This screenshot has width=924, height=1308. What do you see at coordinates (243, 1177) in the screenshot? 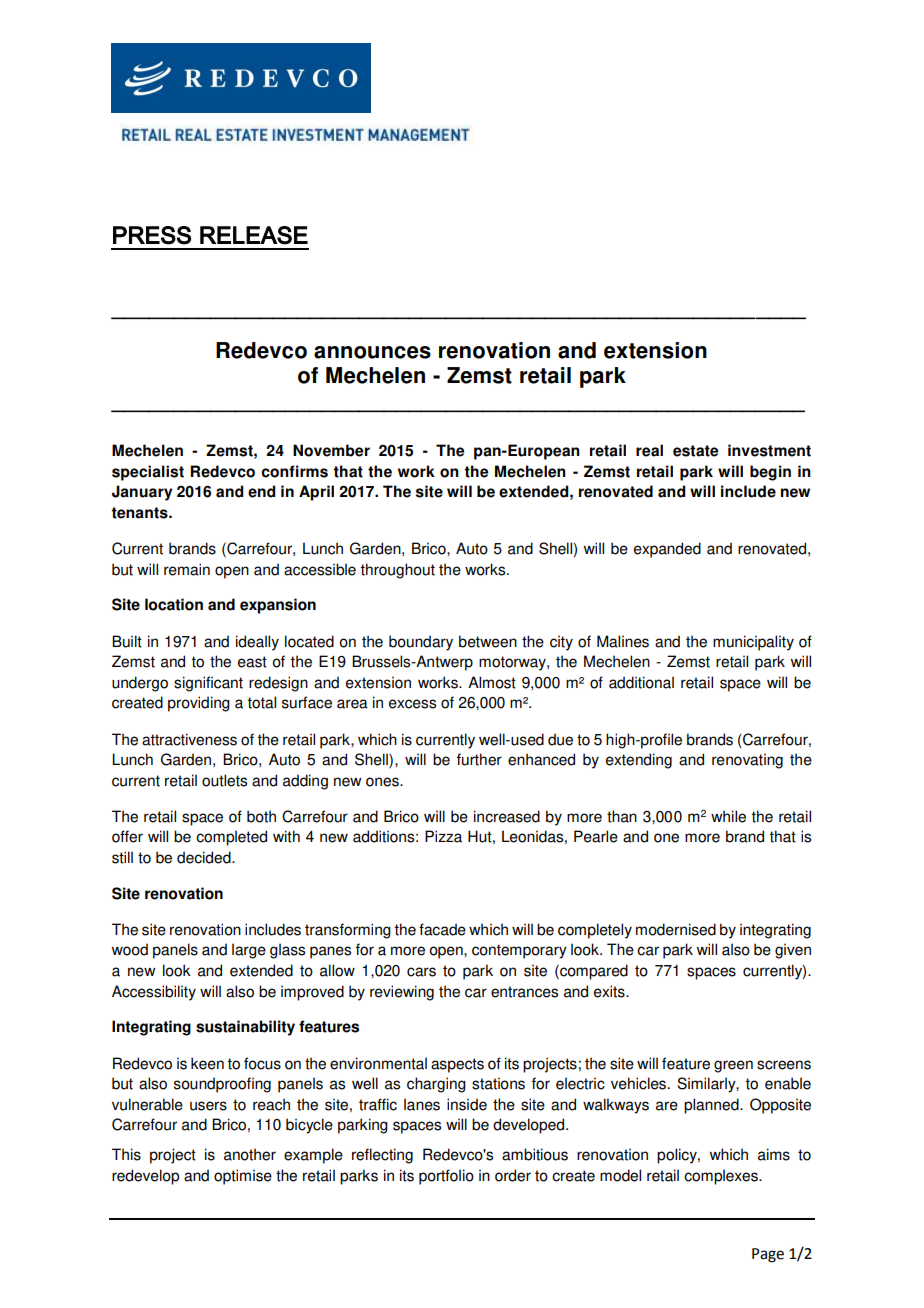
I see `optimise` at bounding box center [243, 1177].
